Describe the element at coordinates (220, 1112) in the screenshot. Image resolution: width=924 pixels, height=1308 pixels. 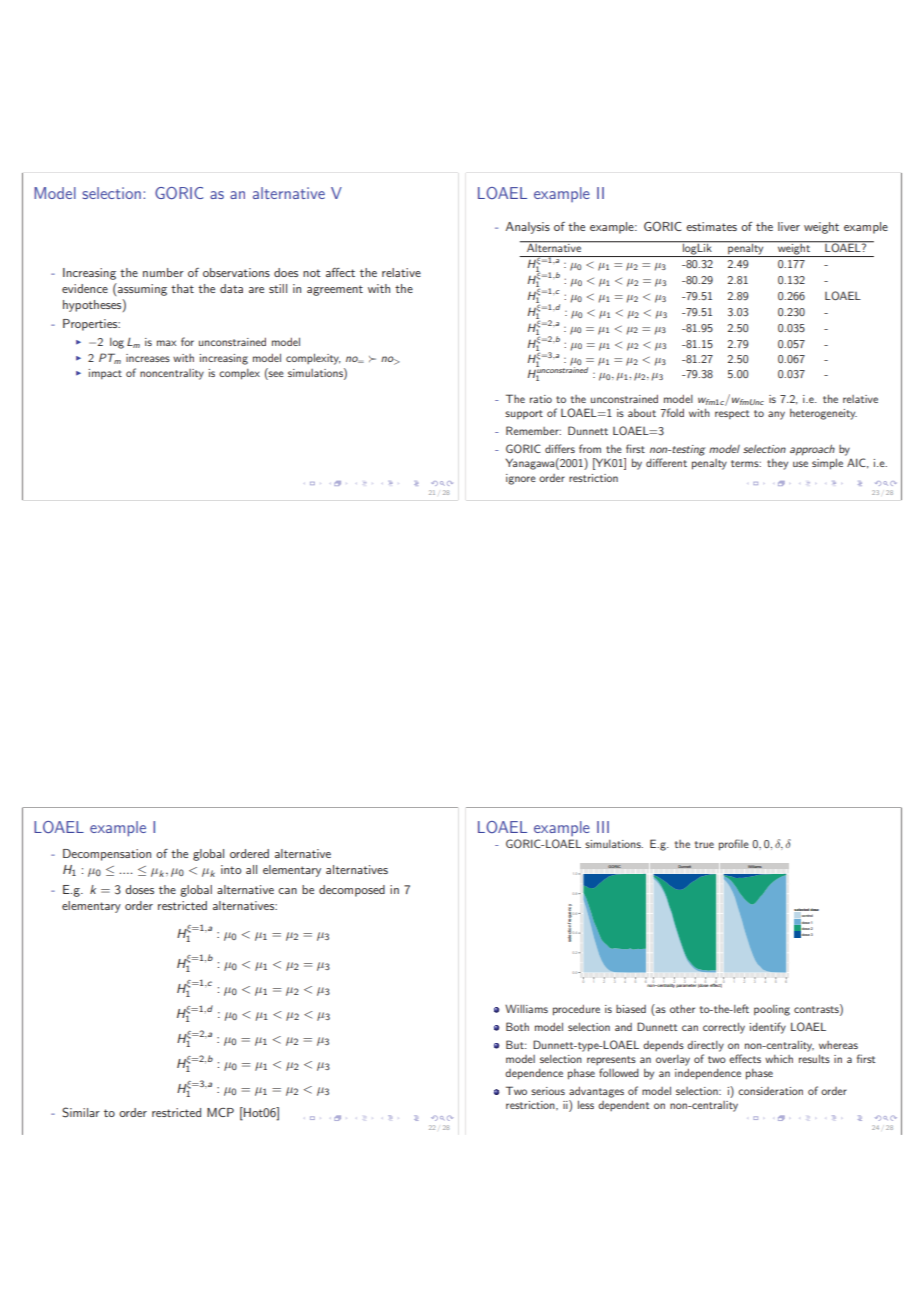
I see `MCP` at that location.
